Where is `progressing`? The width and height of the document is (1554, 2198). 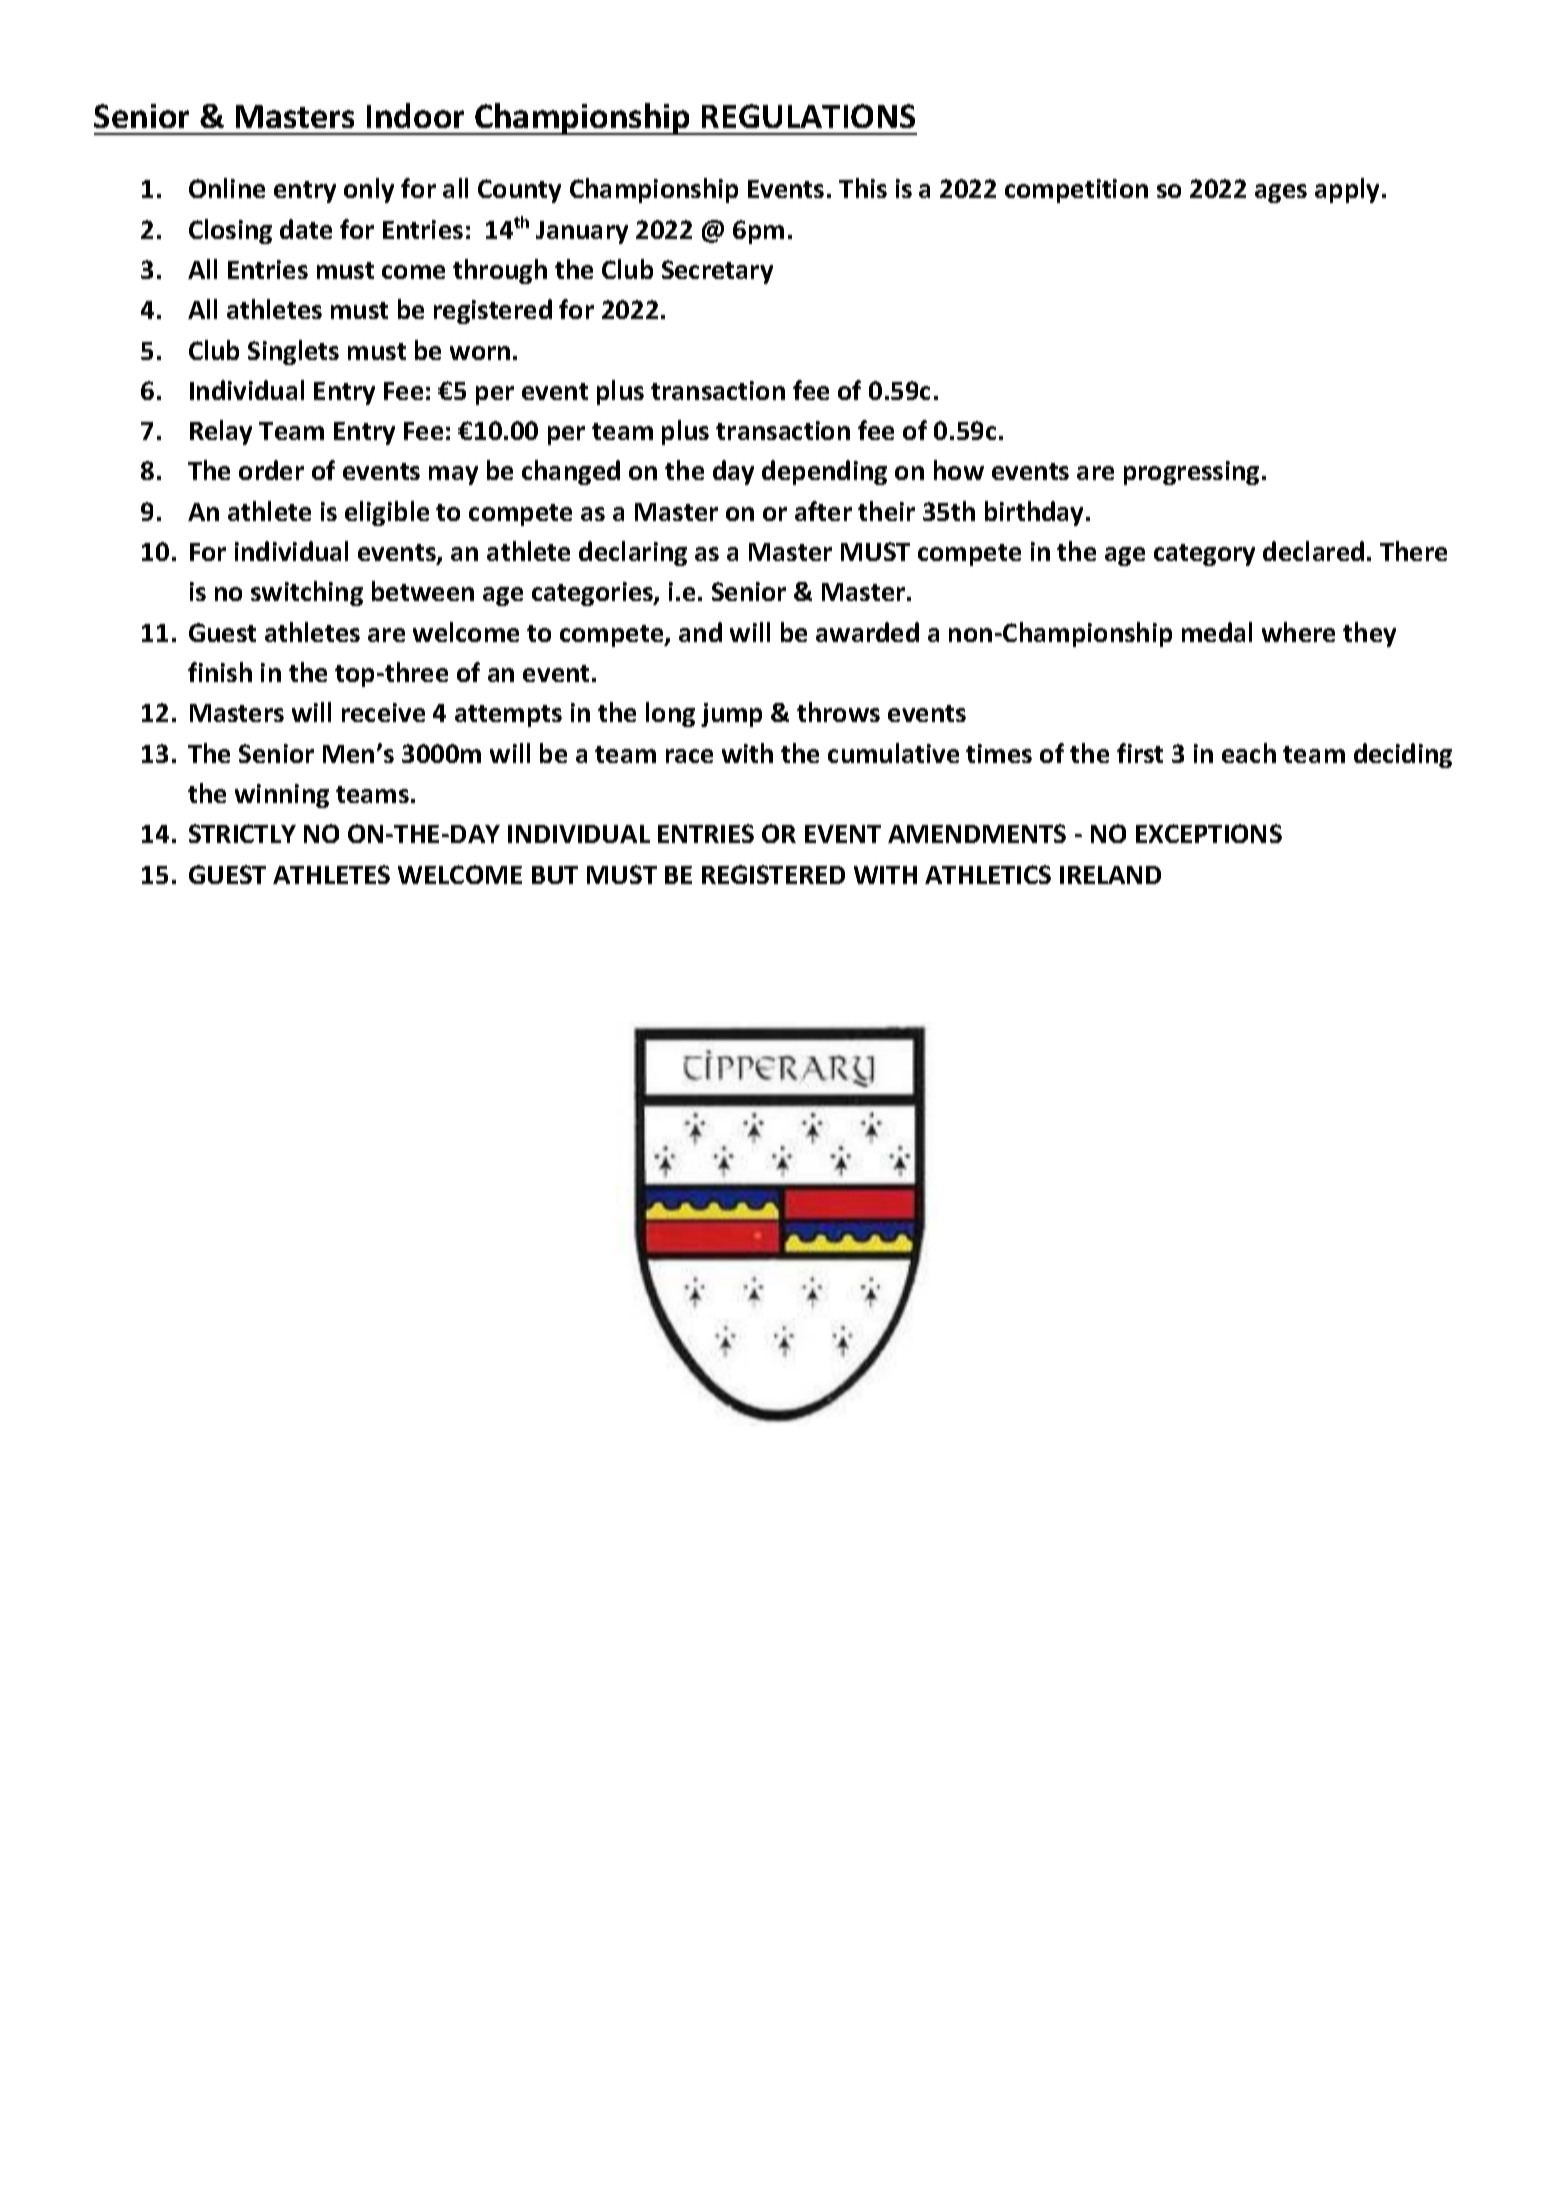
progressing is located at coordinates (1191, 473).
